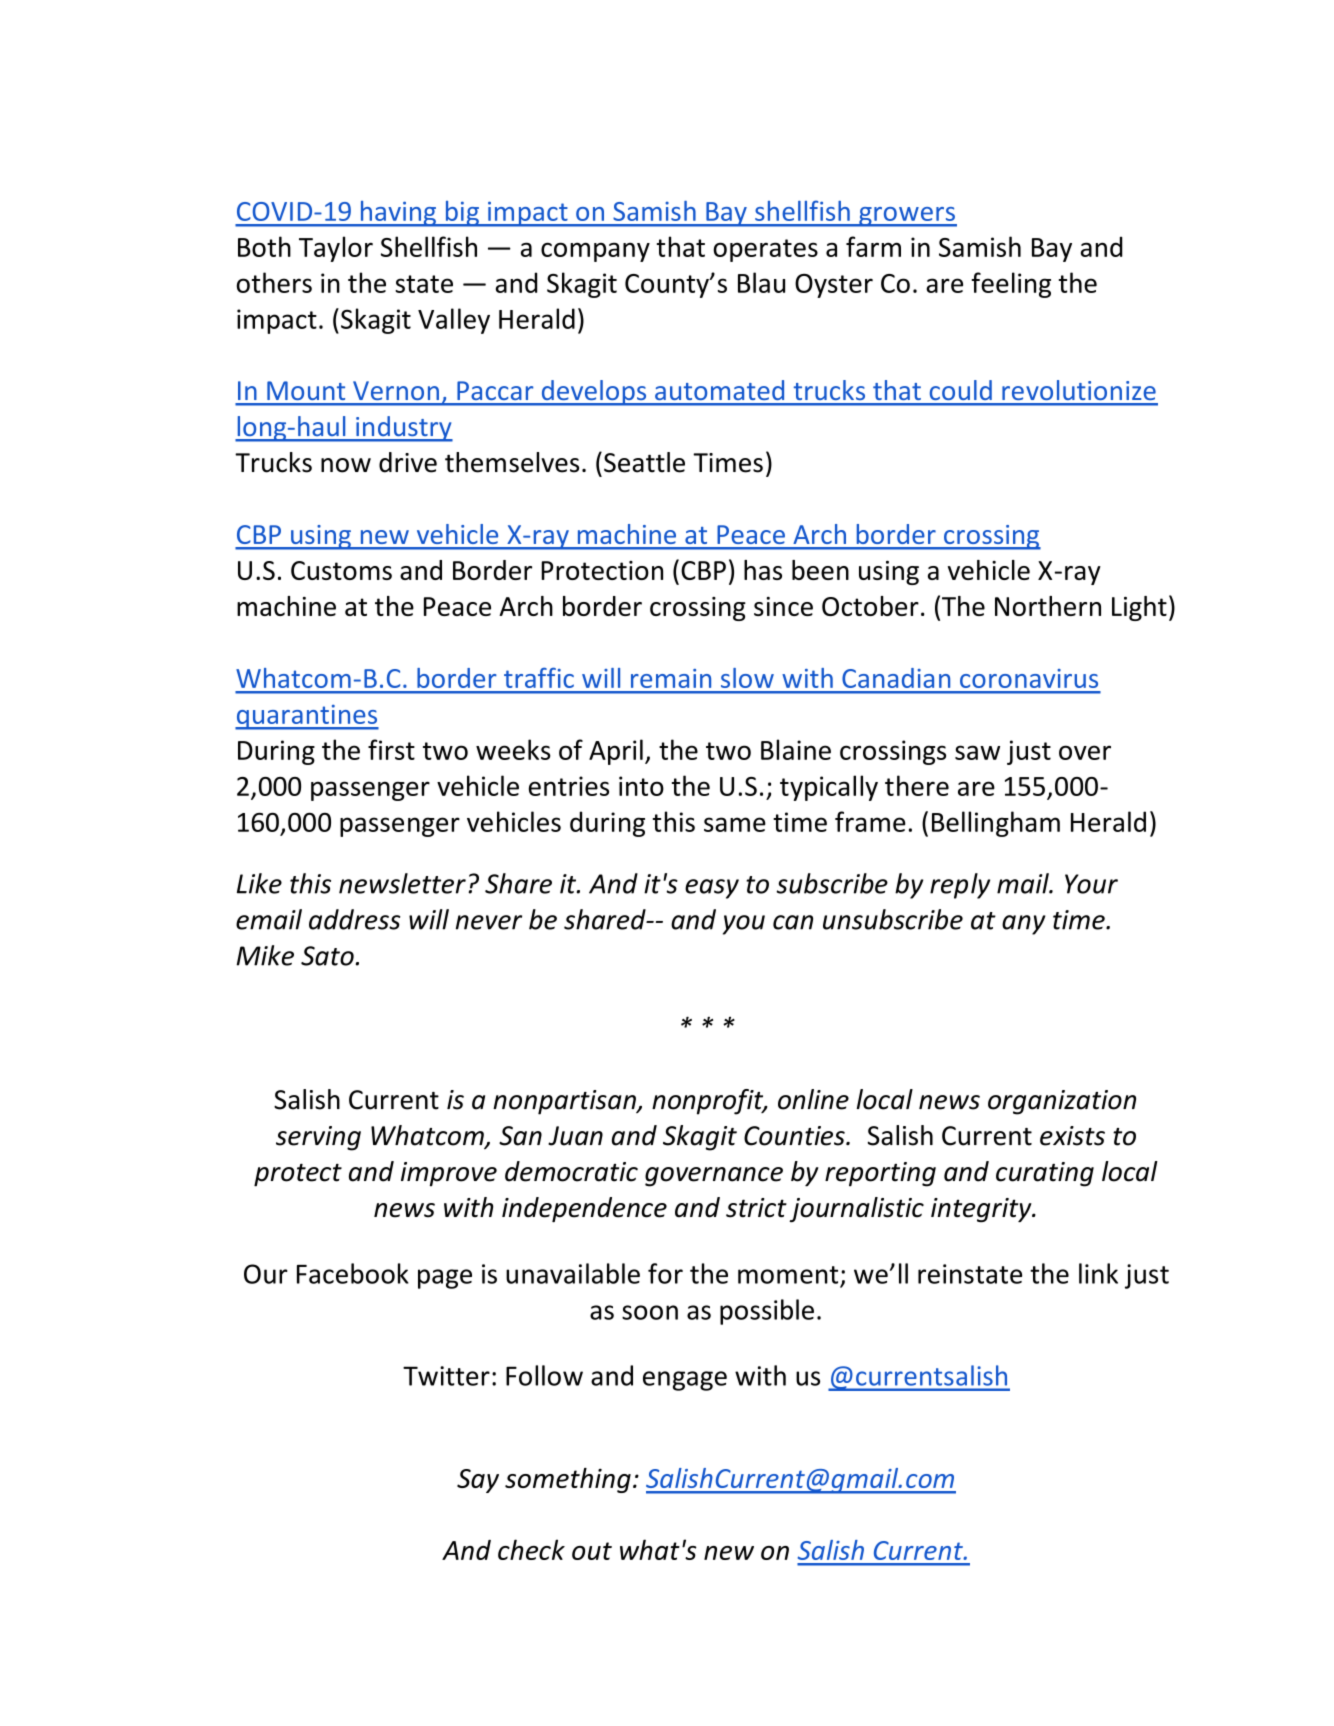 Image resolution: width=1334 pixels, height=1726 pixels. I want to click on Northern, so click(1048, 606).
